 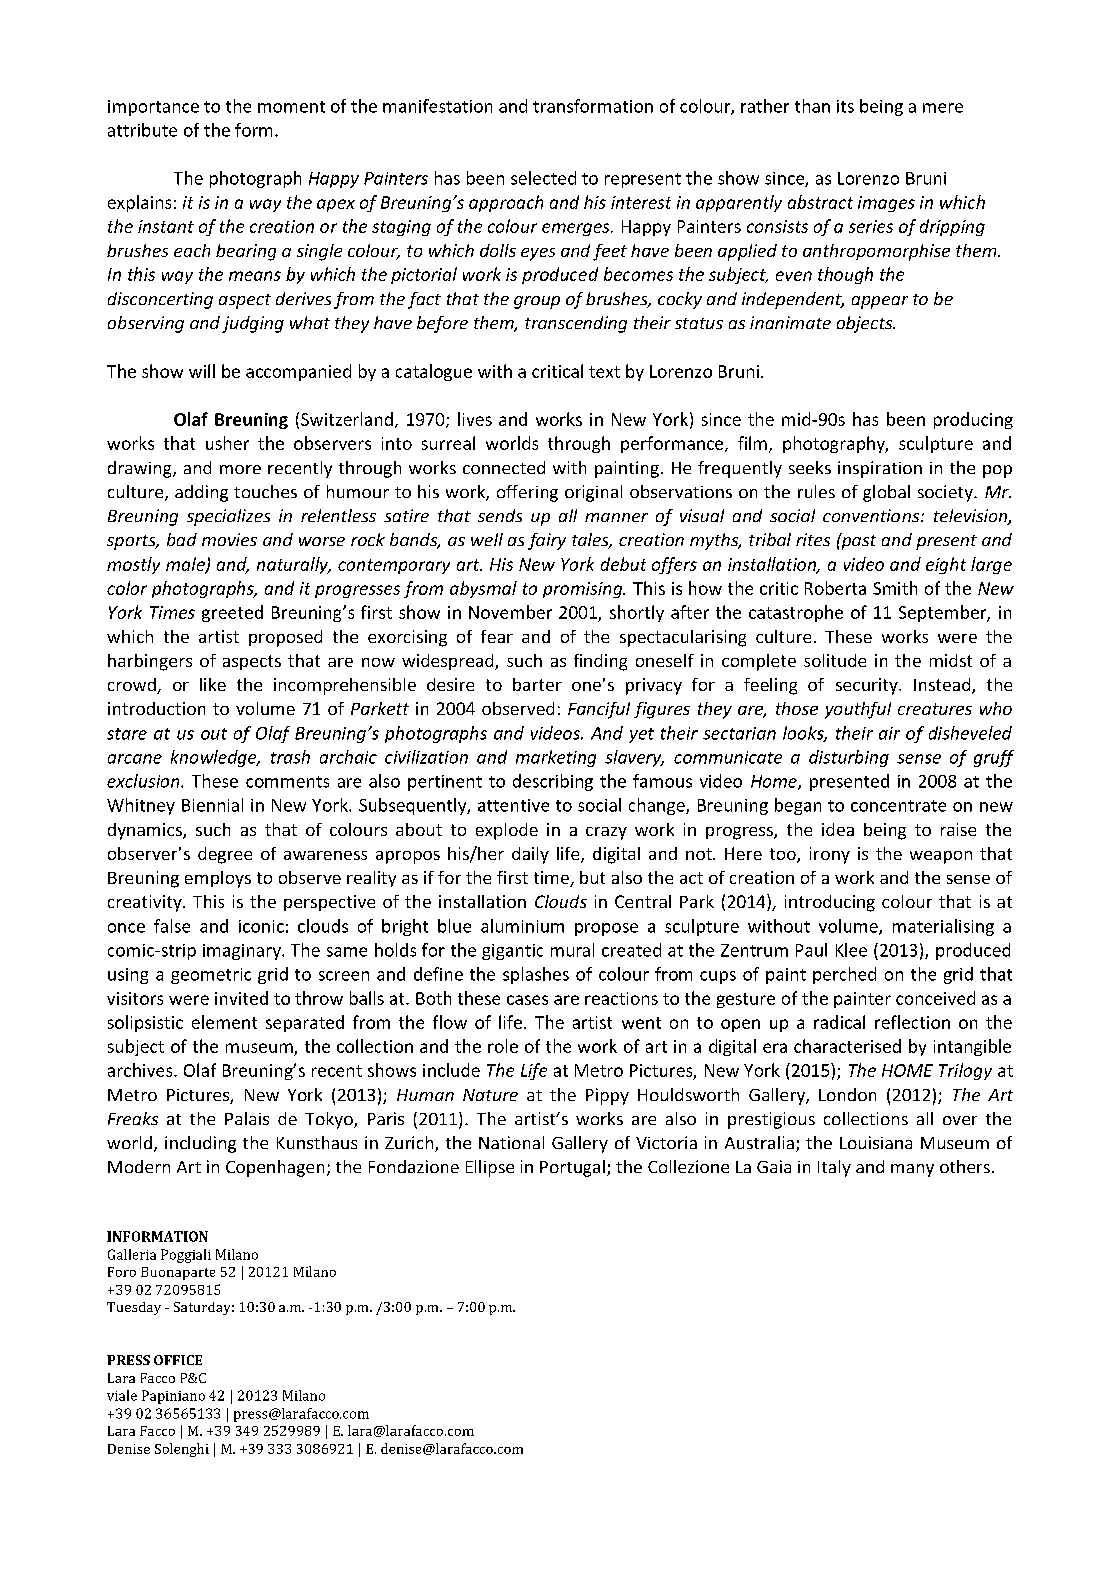 I want to click on selected, so click(x=543, y=178).
